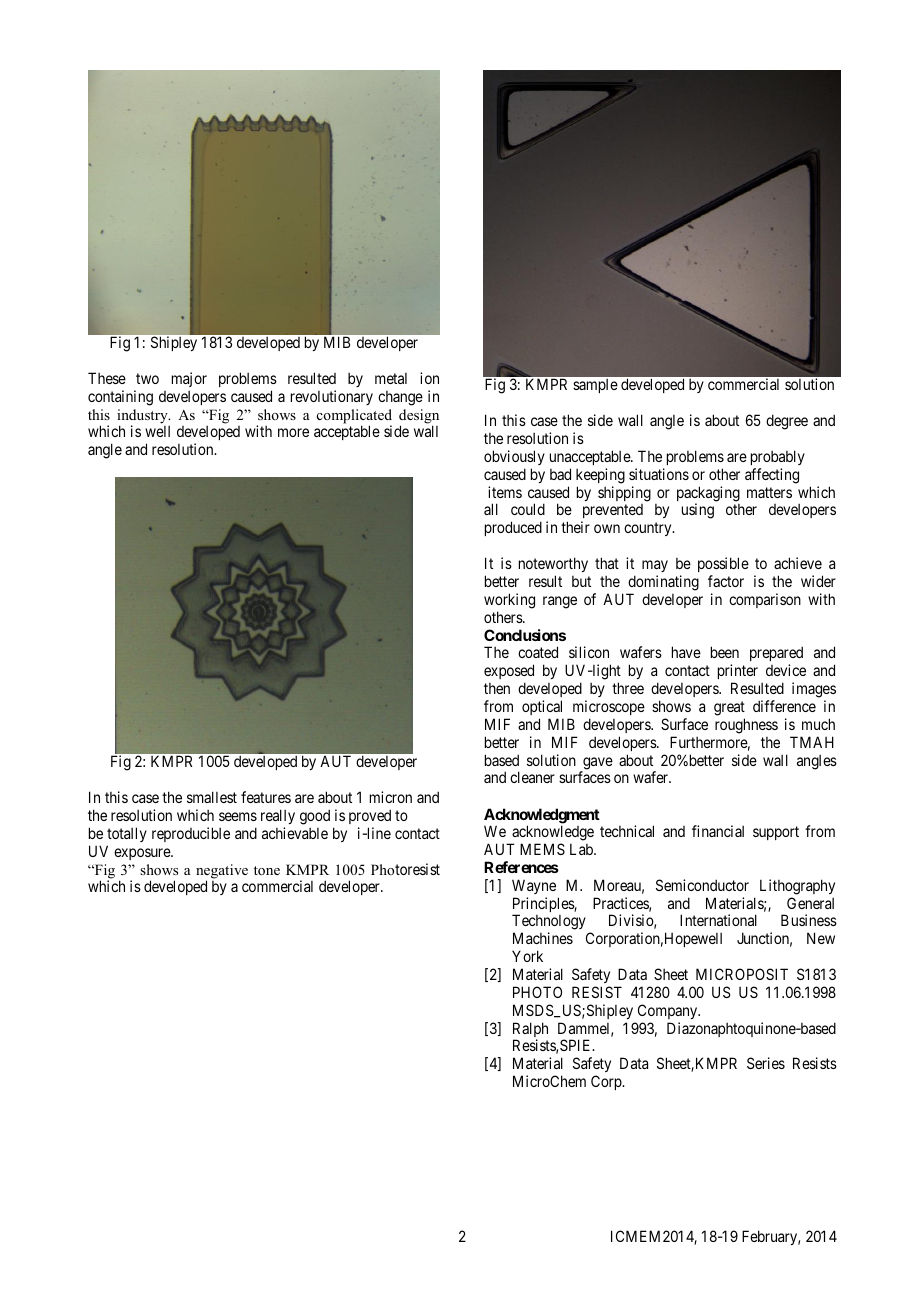 Image resolution: width=924 pixels, height=1308 pixels. What do you see at coordinates (189, 379) in the screenshot?
I see `major` at bounding box center [189, 379].
